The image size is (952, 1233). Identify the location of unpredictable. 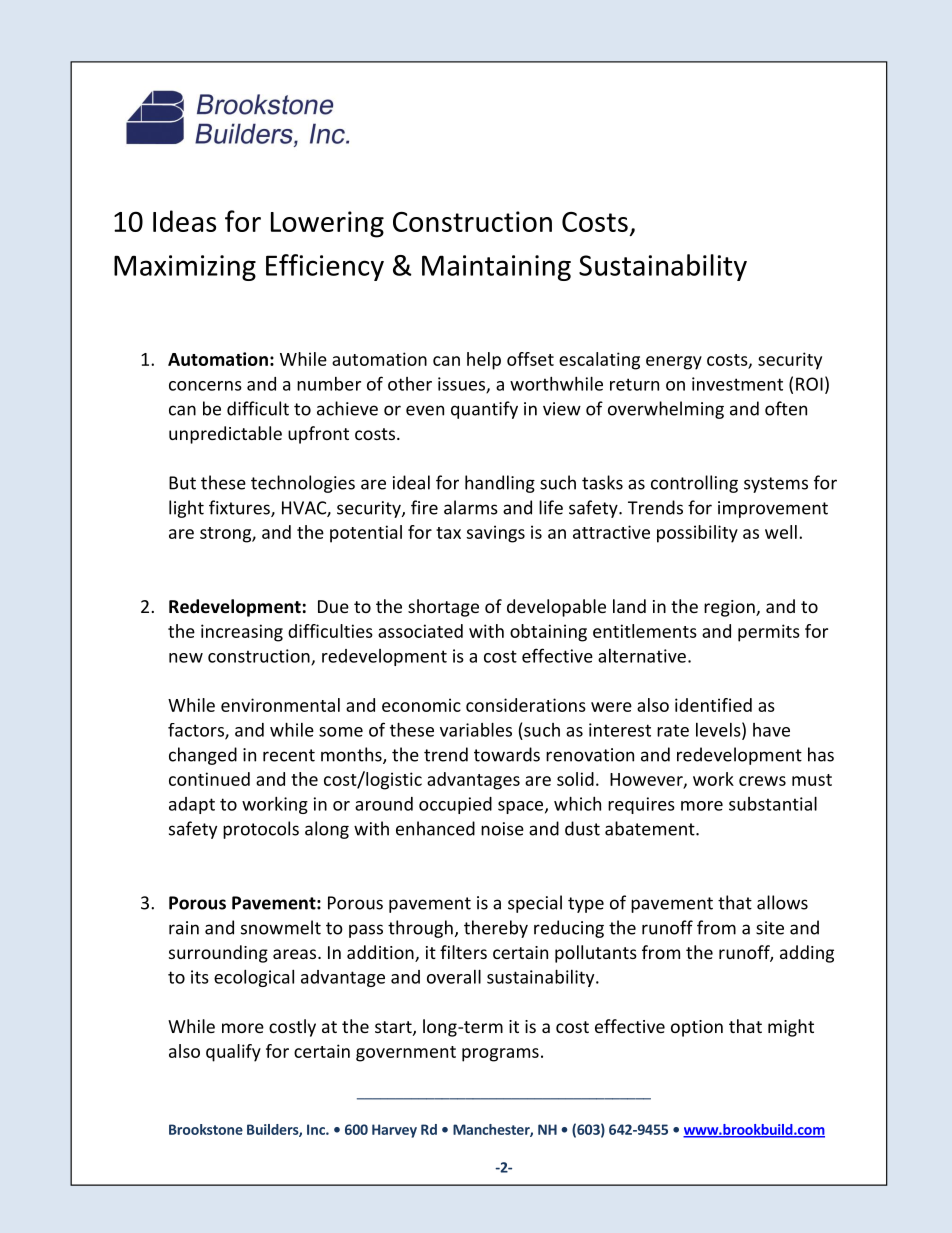
(225, 435).
